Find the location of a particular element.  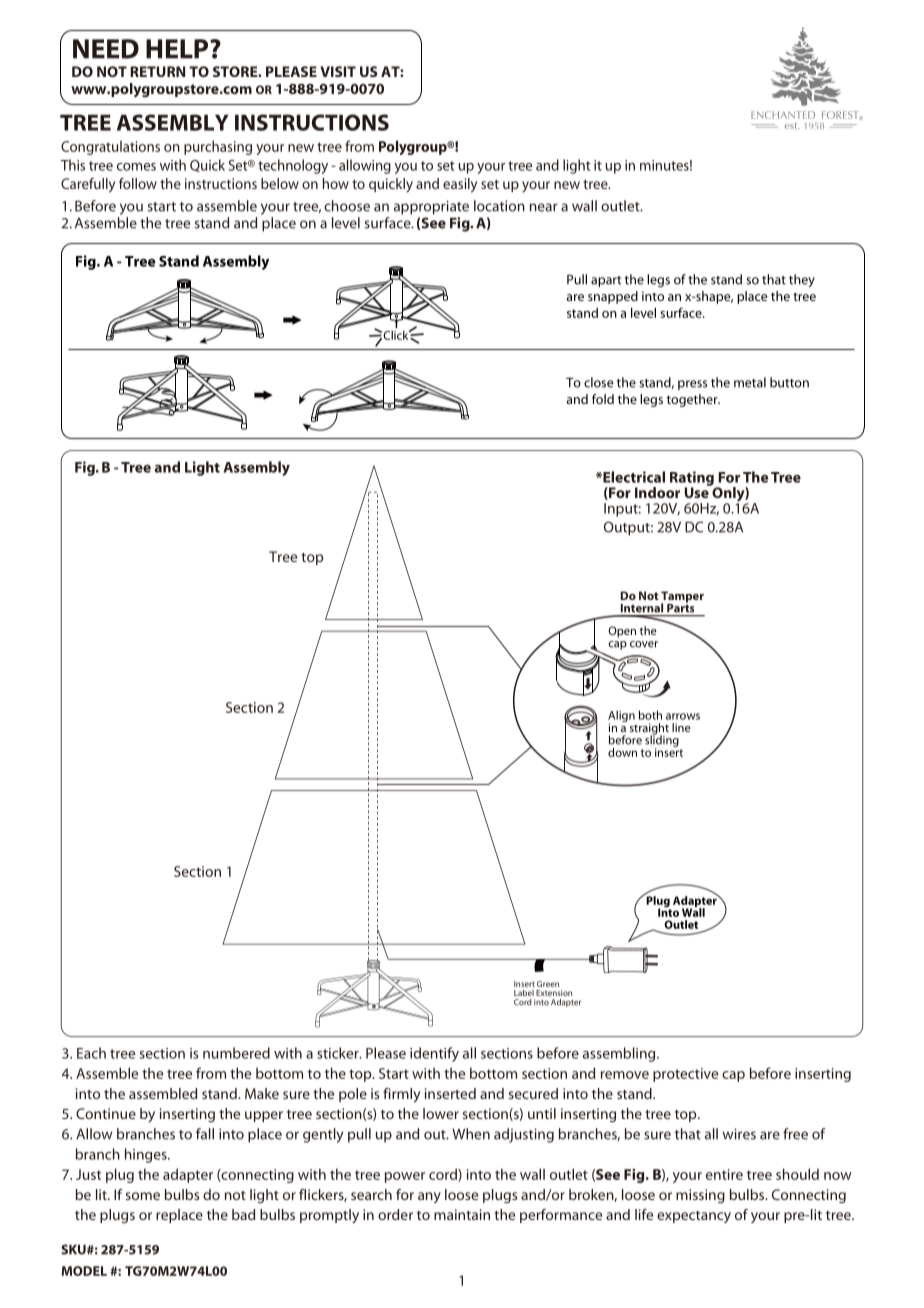

some is located at coordinates (143, 1196).
